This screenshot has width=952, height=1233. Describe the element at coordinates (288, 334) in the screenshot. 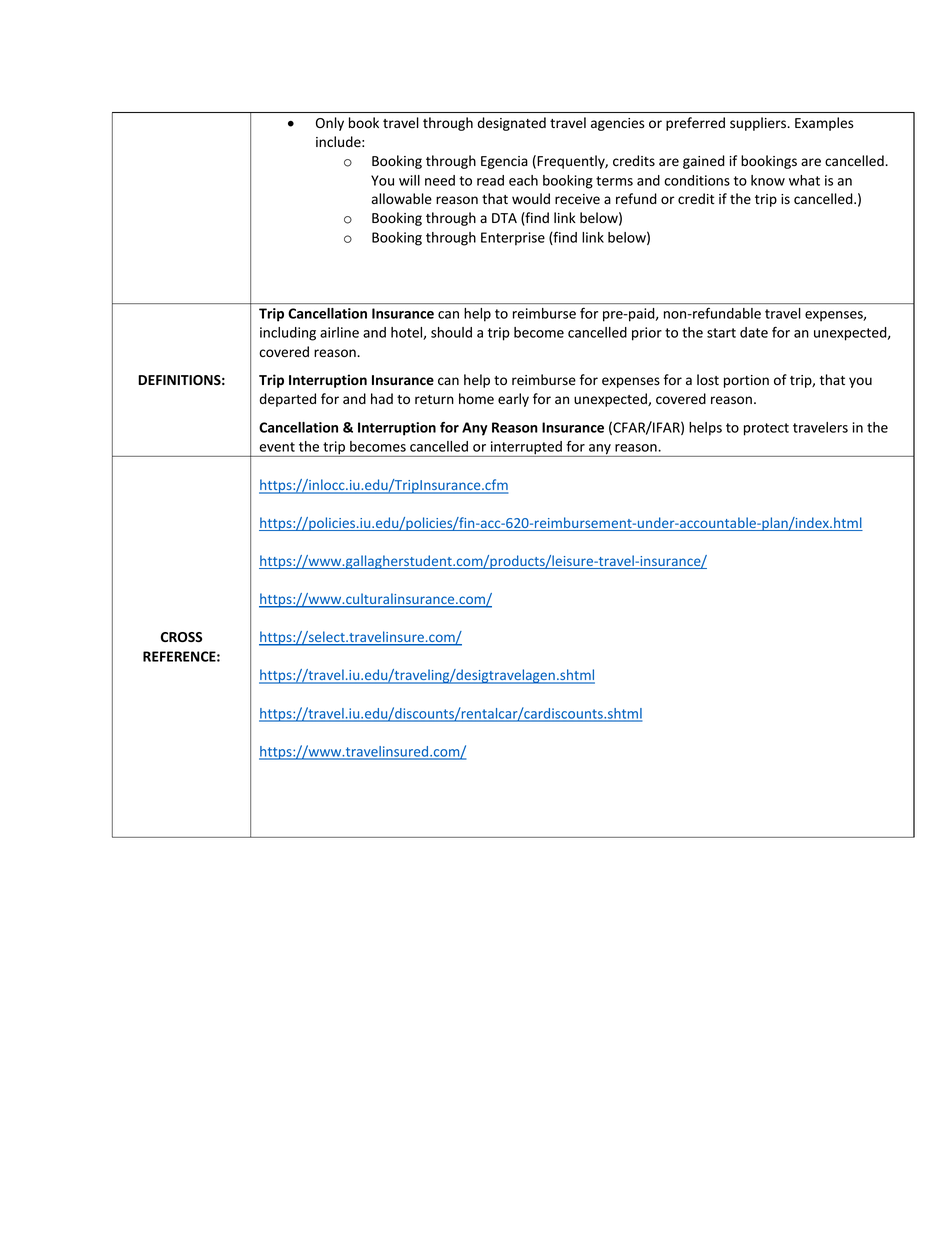

I see `including` at that location.
